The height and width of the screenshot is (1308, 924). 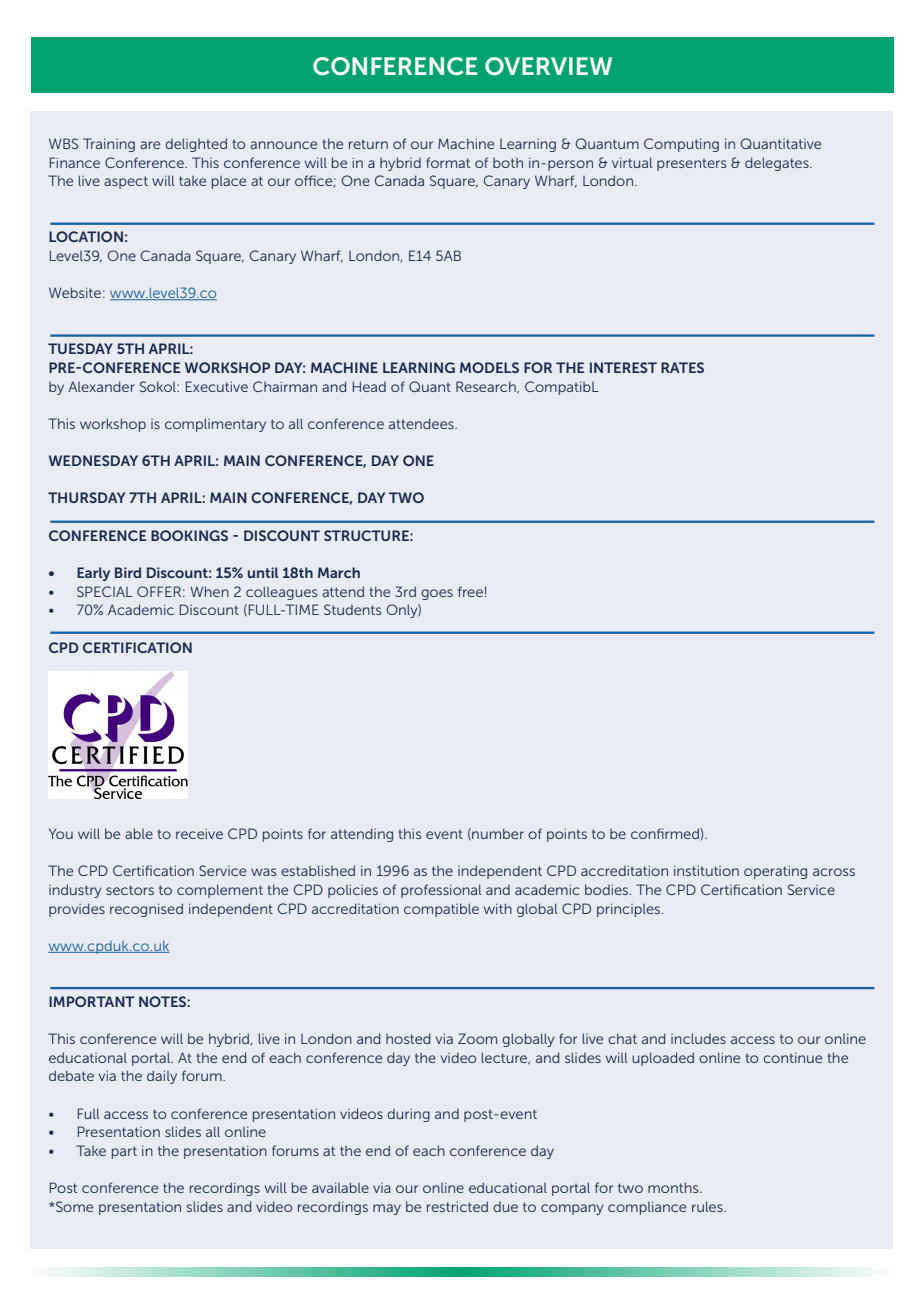 What do you see at coordinates (196, 145) in the screenshot?
I see `delighted` at bounding box center [196, 145].
